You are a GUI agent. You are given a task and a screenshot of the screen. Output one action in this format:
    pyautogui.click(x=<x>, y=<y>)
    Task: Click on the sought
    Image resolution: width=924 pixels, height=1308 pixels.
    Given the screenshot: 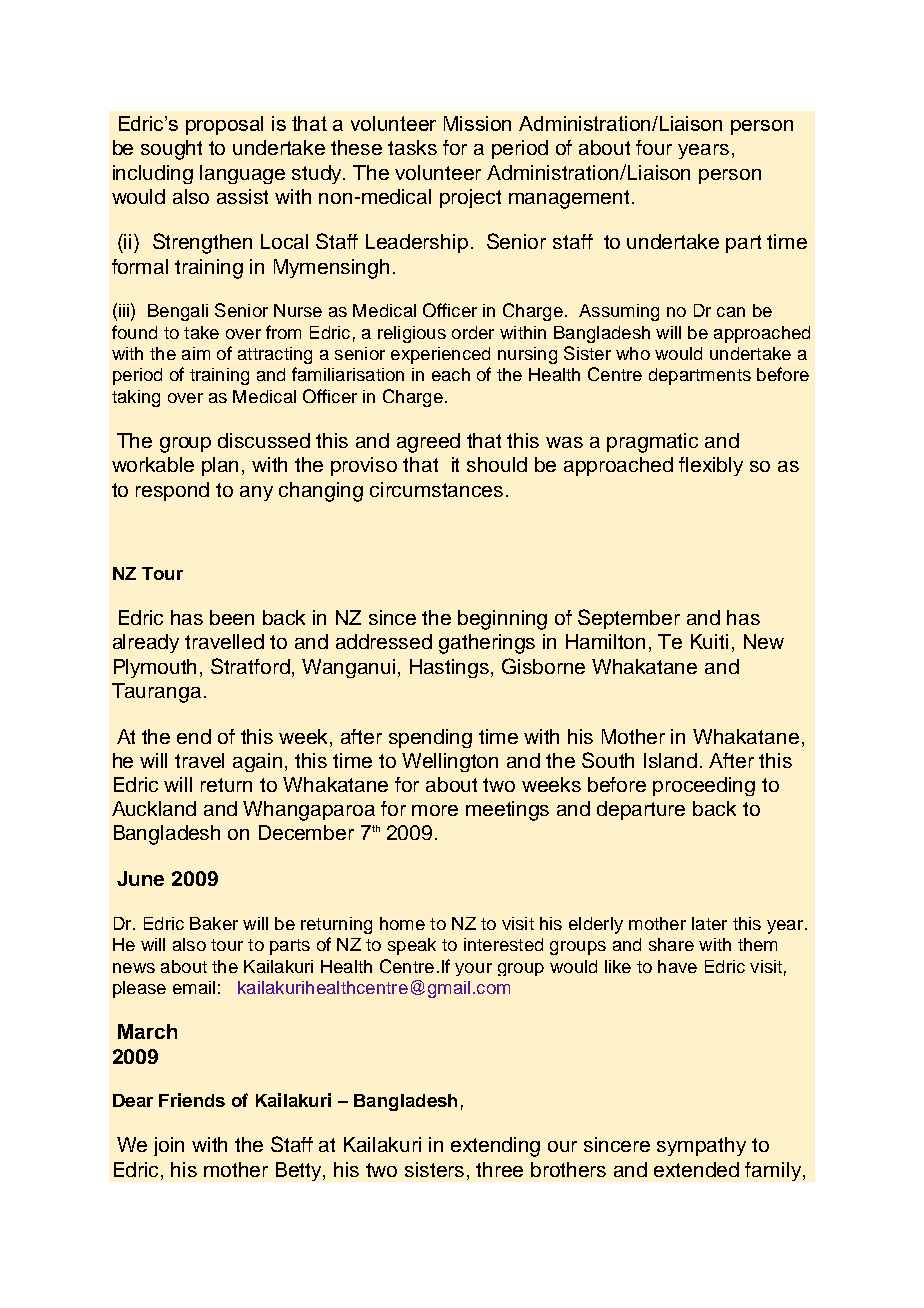 What is the action you would take?
    pyautogui.click(x=171, y=150)
